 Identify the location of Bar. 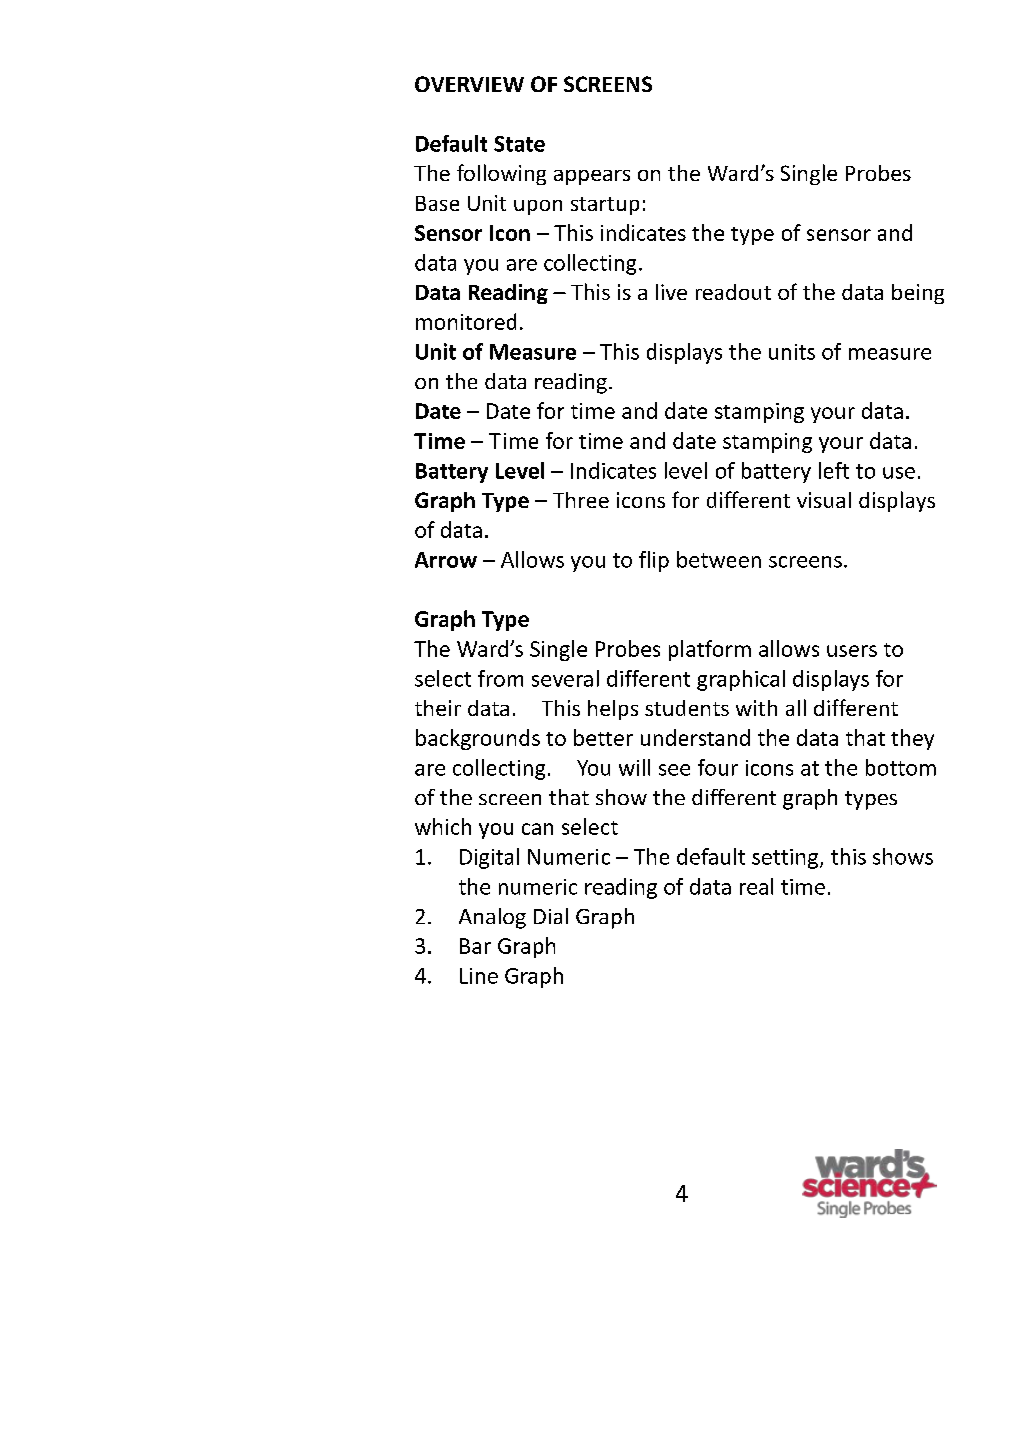
(475, 946).
